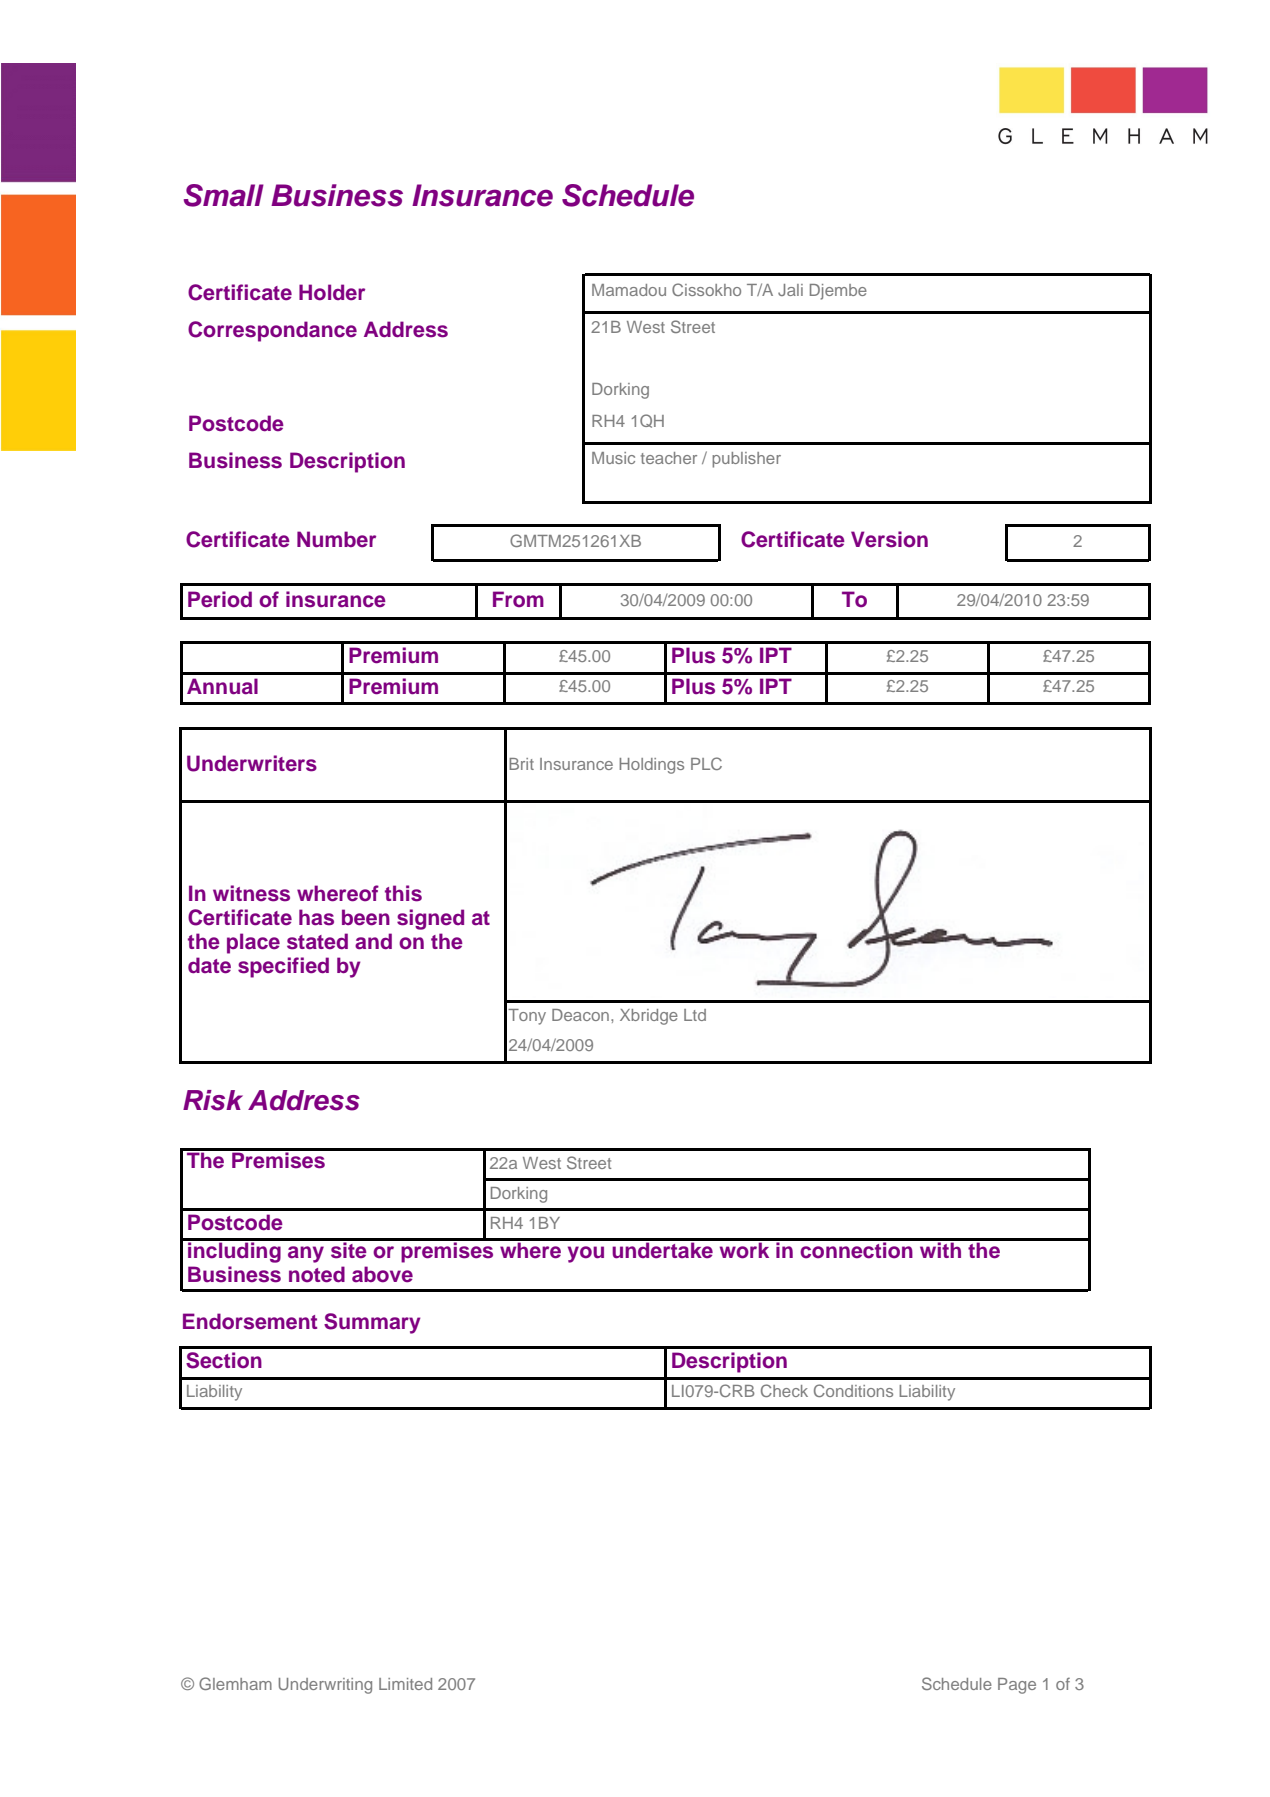  I want to click on Underwriters, so click(252, 763).
